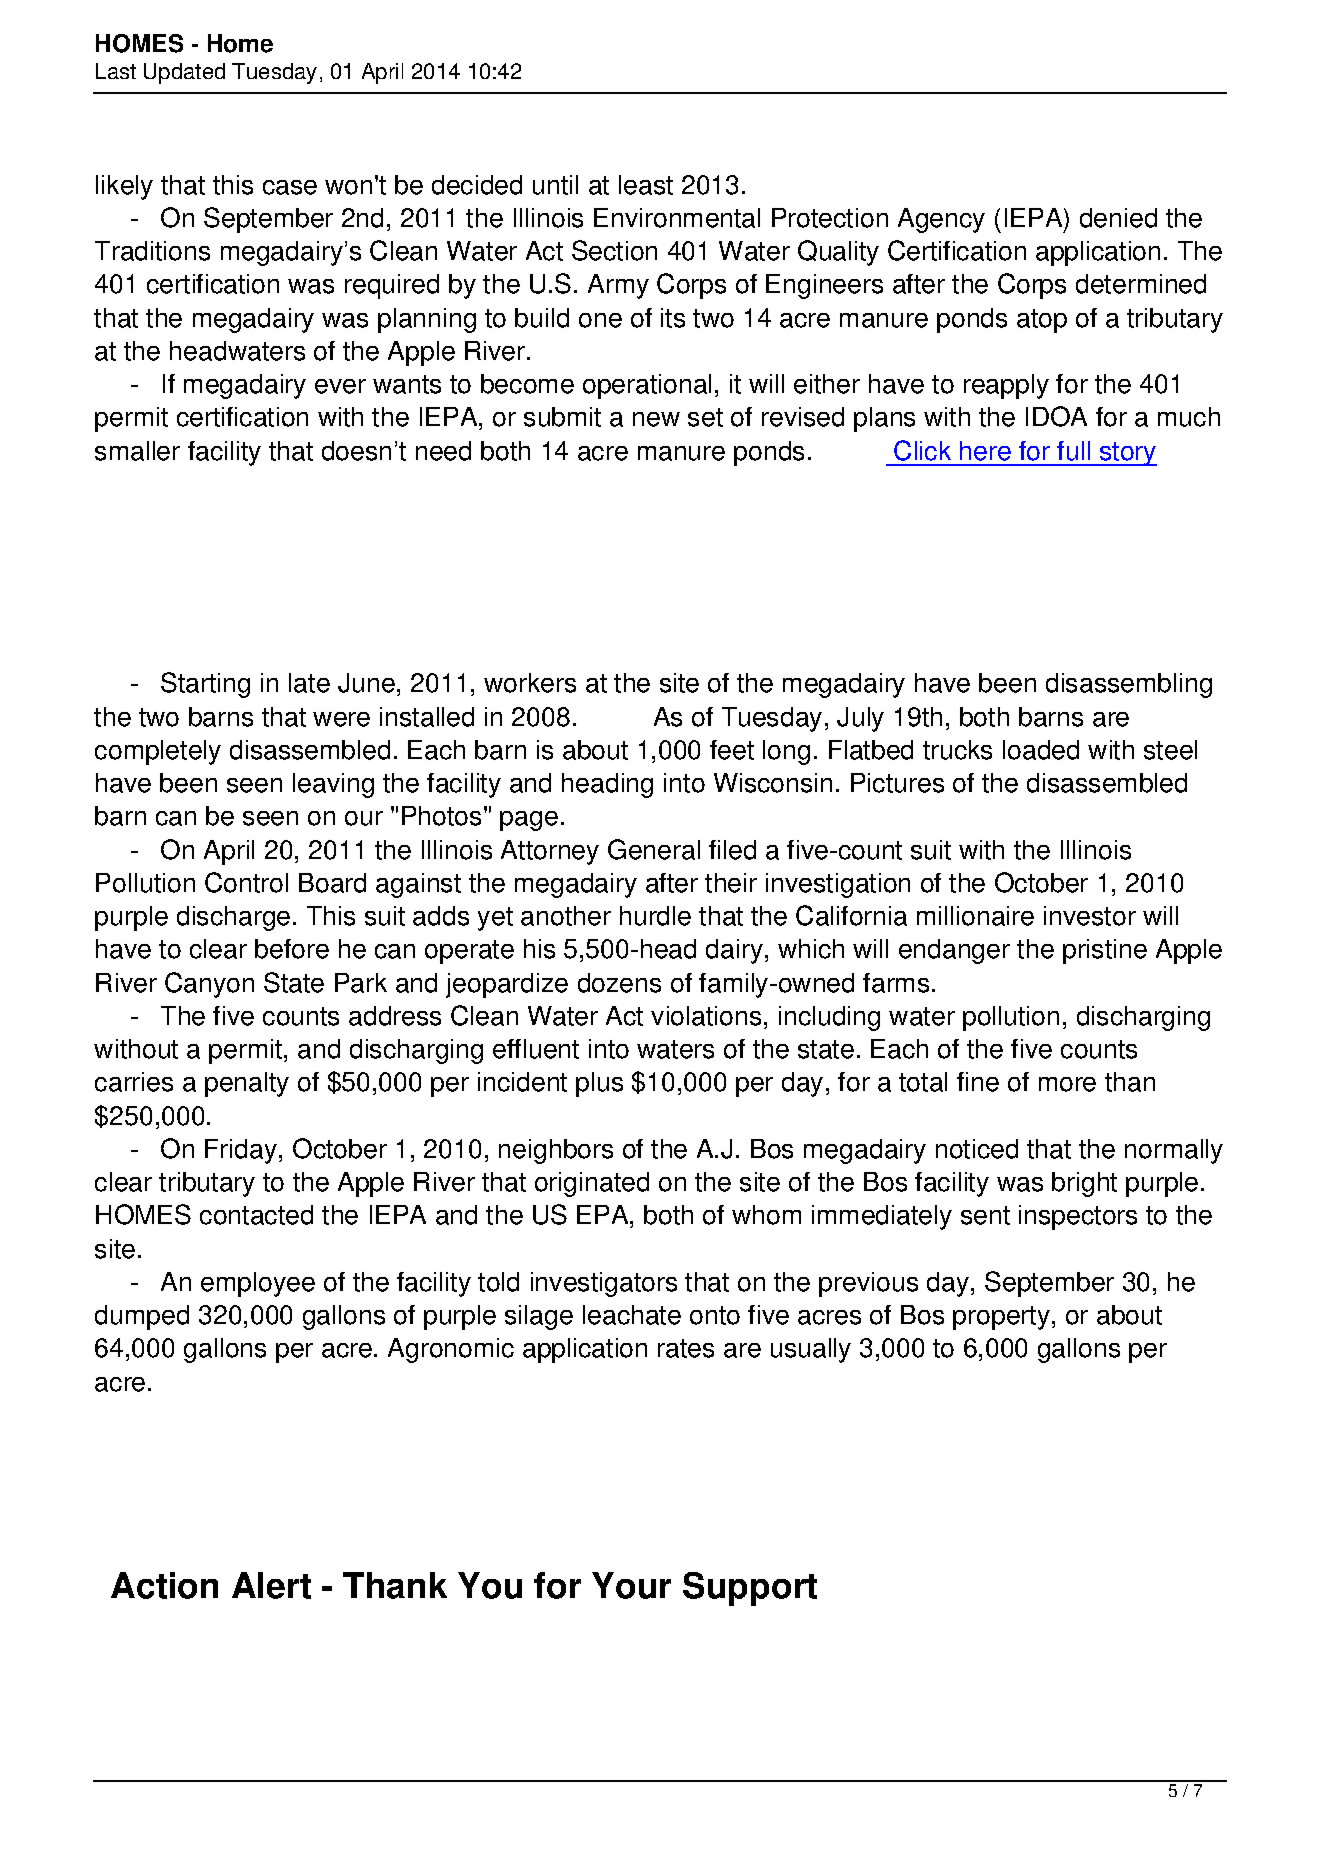 This screenshot has width=1320, height=1866. Describe the element at coordinates (750, 1589) in the screenshot. I see `Support` at that location.
